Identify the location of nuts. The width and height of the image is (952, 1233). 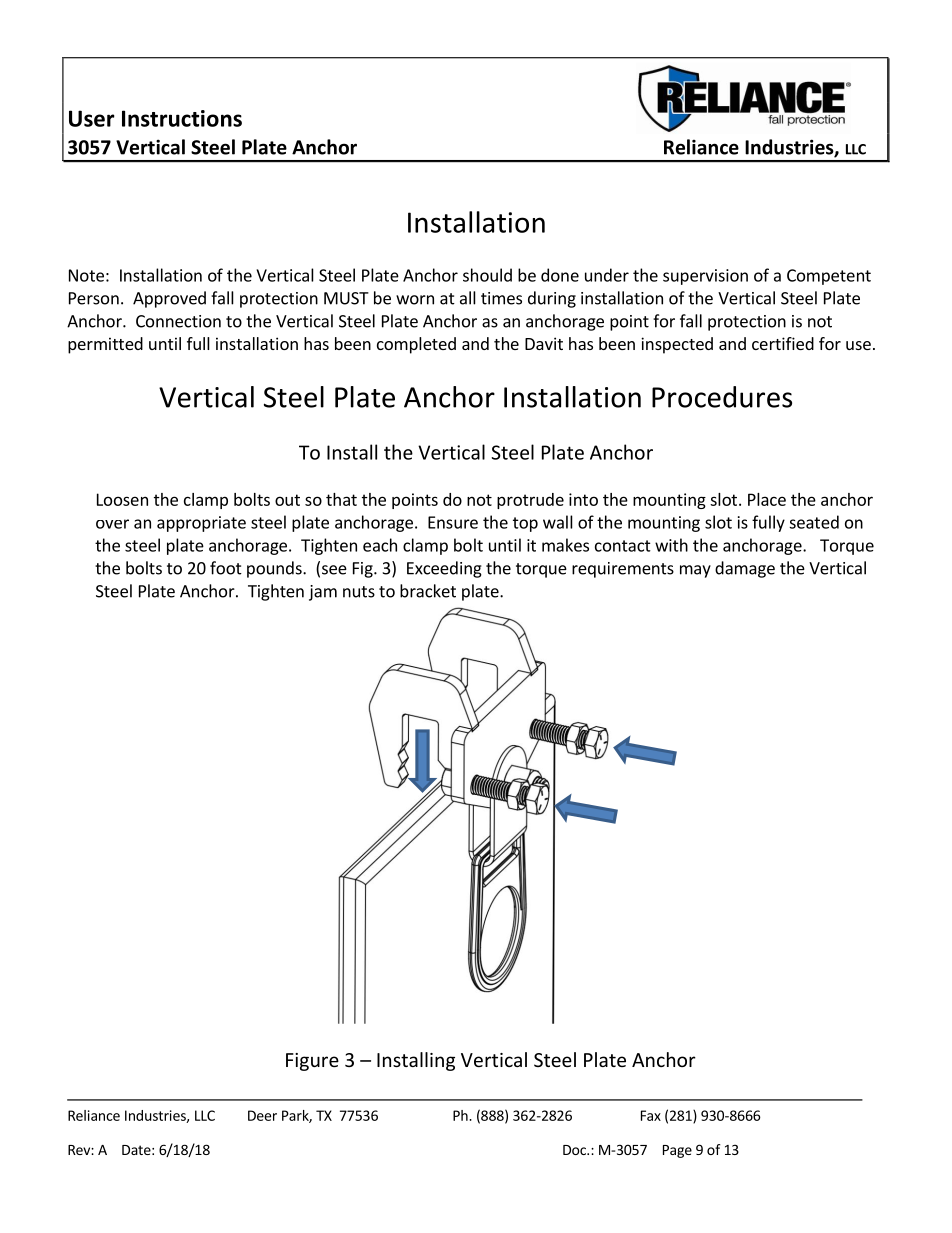
(359, 592).
